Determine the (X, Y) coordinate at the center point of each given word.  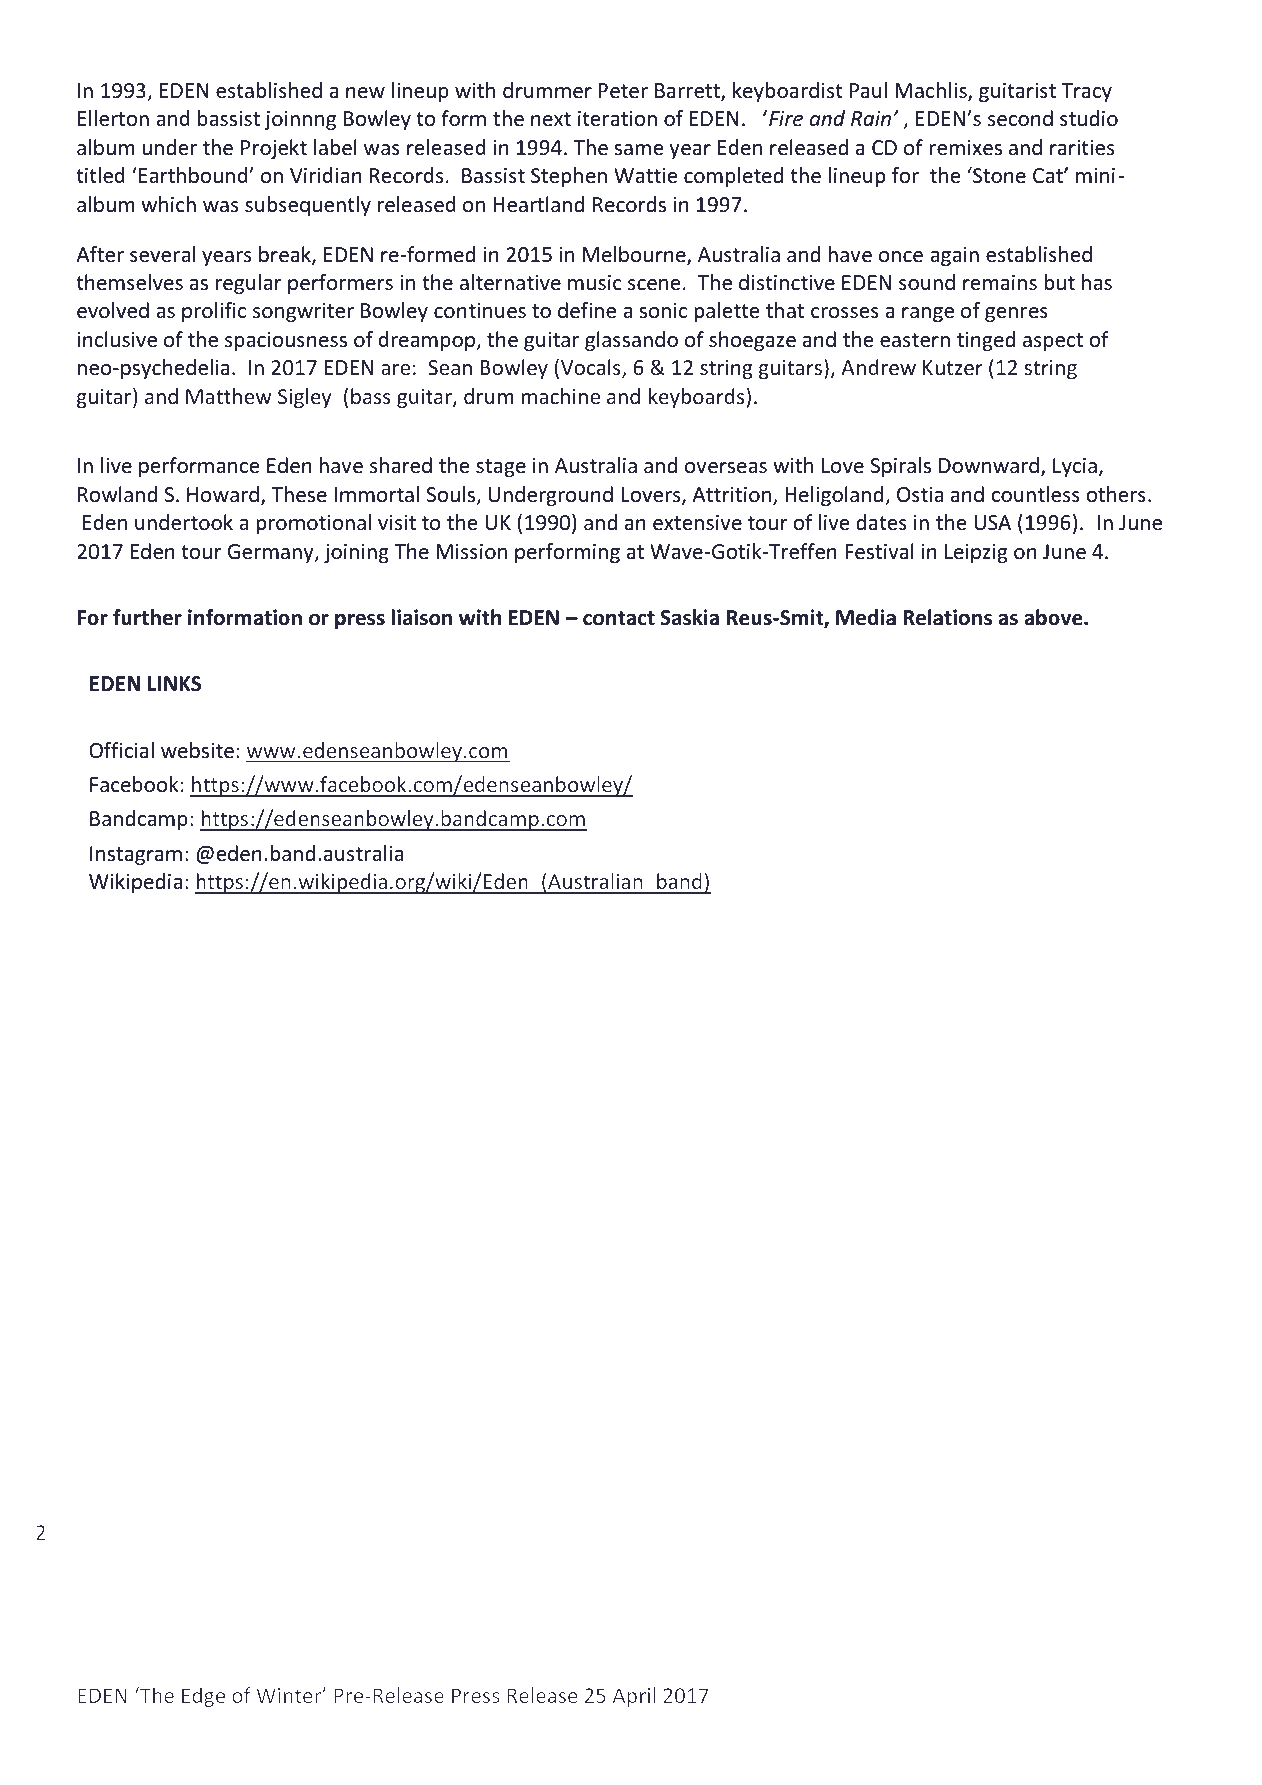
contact (619, 618)
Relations (947, 617)
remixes (965, 148)
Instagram (136, 855)
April (634, 1697)
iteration (617, 119)
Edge (203, 1697)
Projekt (274, 149)
